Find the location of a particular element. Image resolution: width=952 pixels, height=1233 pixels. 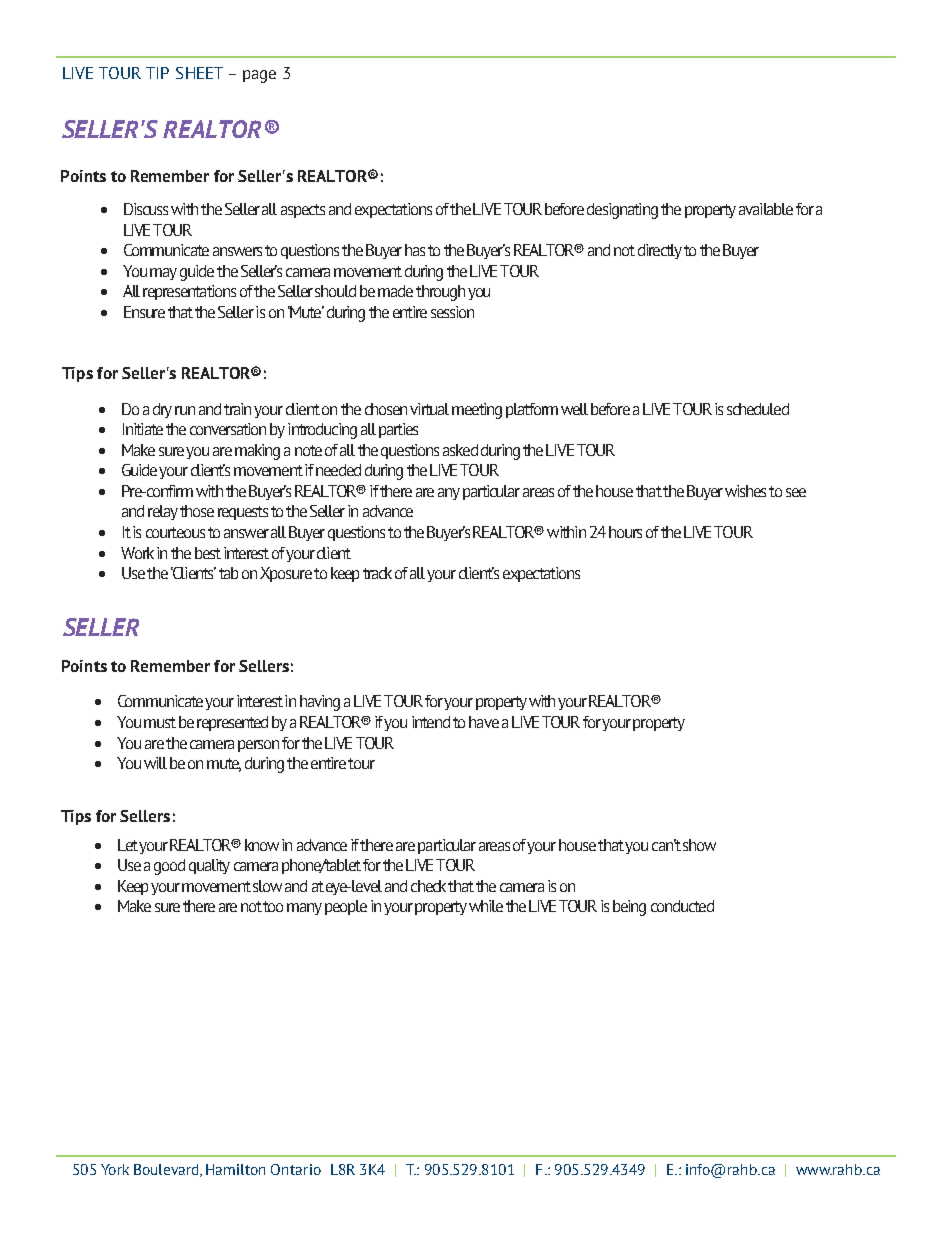

asked is located at coordinates (460, 450).
